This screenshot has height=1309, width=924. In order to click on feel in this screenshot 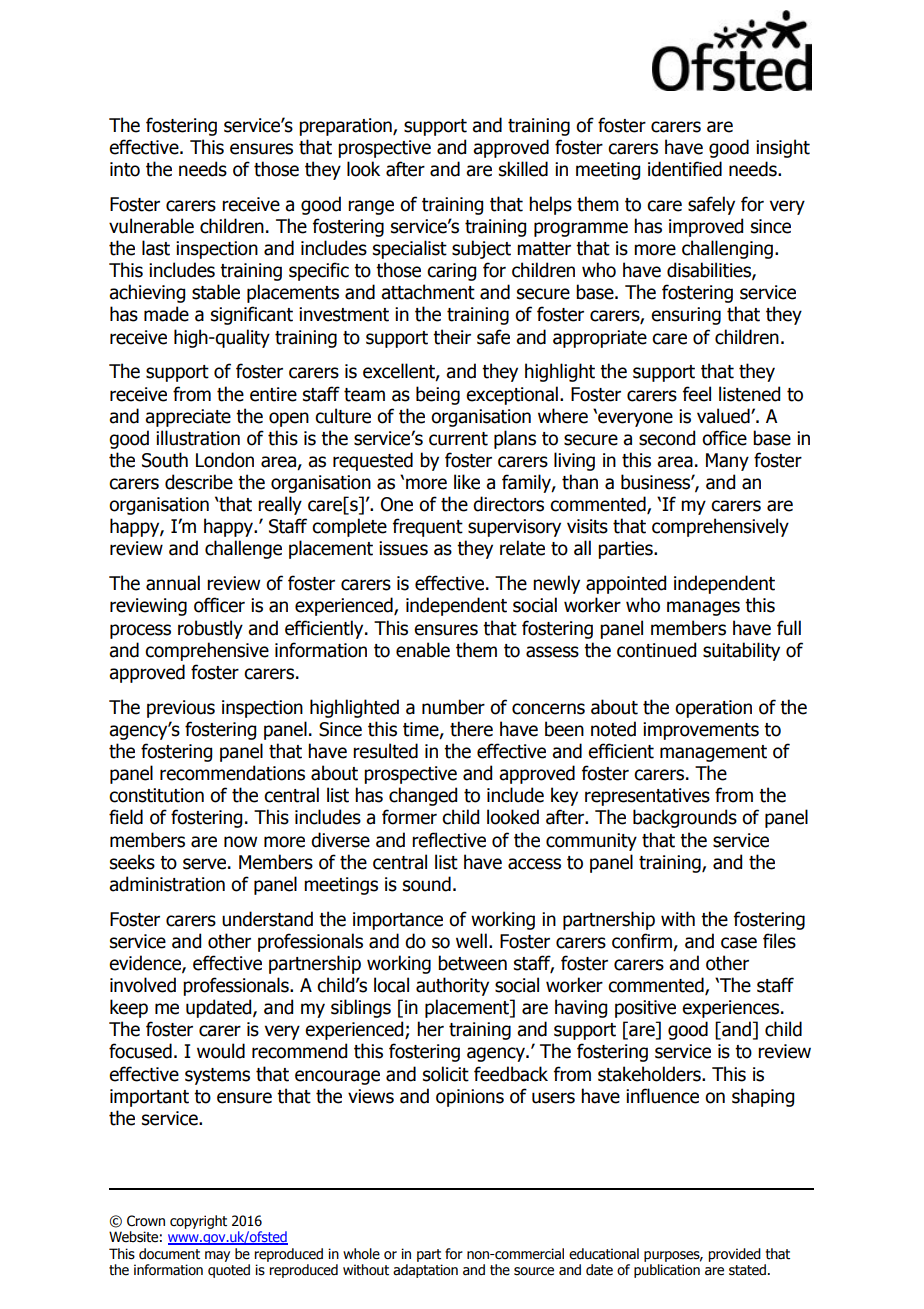, I will do `click(697, 394)`.
